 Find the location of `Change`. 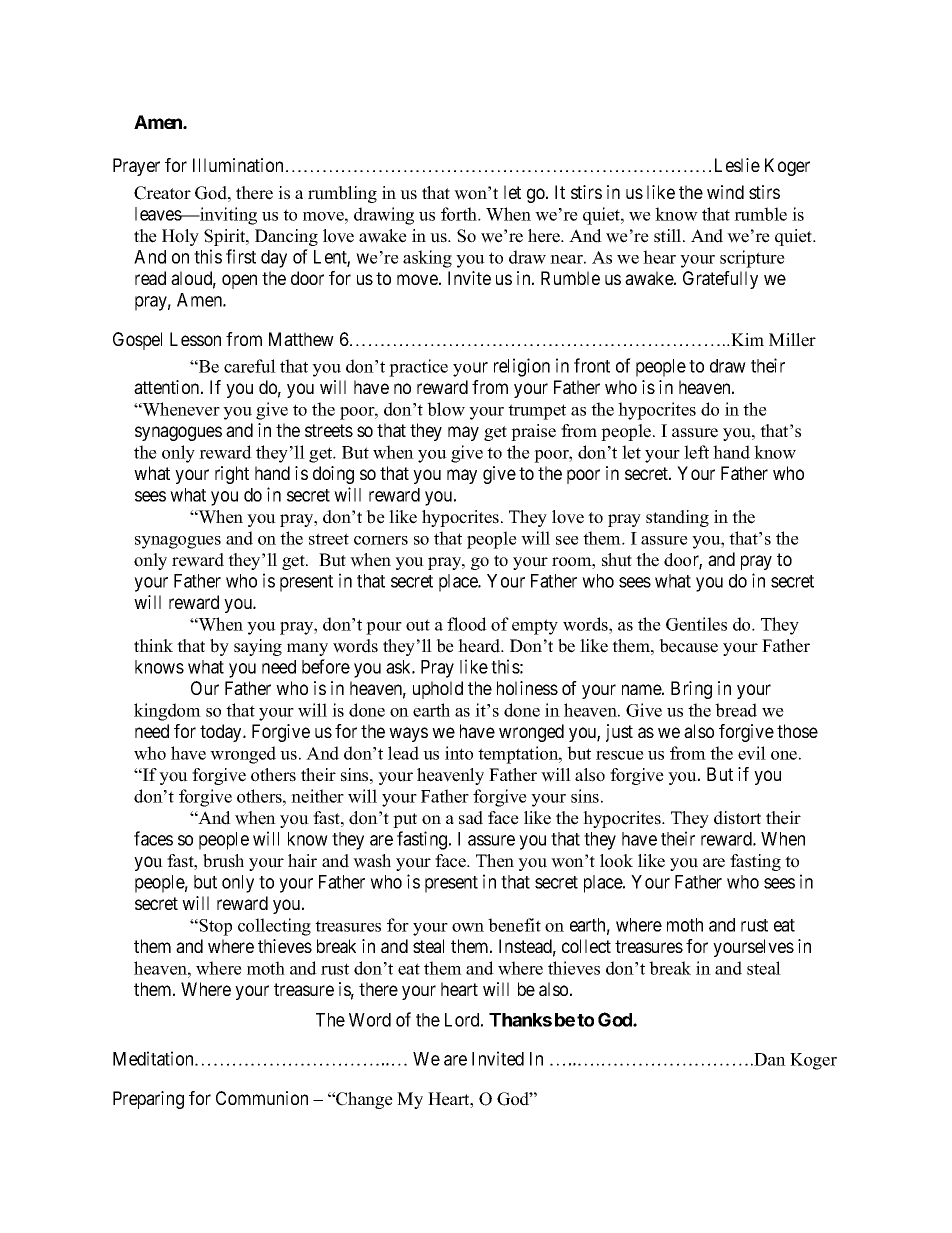

Change is located at coordinates (363, 1100).
